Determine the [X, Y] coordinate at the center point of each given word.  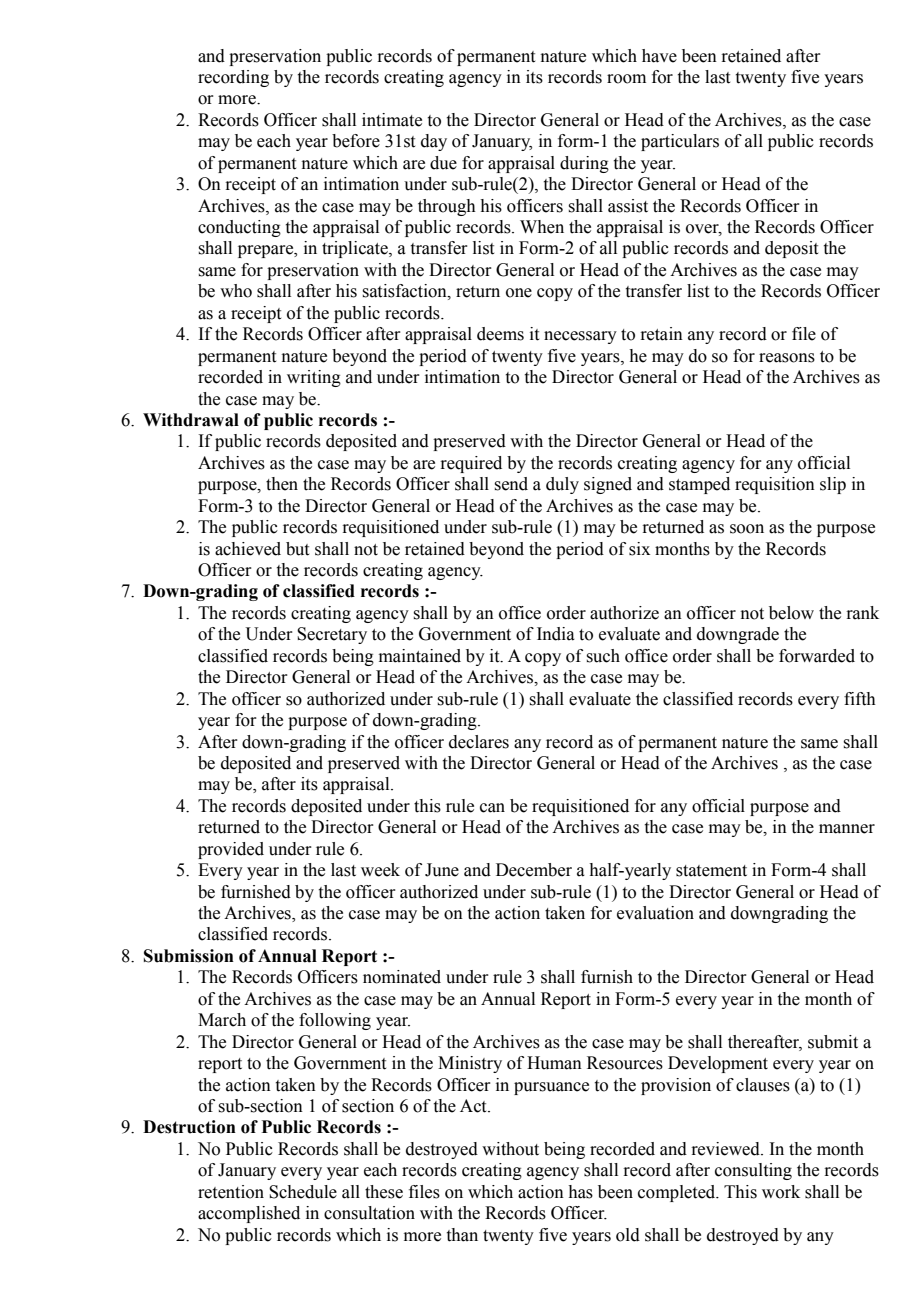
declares [479, 742]
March [222, 1020]
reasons [787, 358]
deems [500, 334]
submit [833, 1042]
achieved [248, 549]
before [356, 141]
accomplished [249, 1214]
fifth [860, 699]
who [236, 291]
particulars [680, 142]
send [511, 484]
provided [231, 850]
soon [747, 529]
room [626, 79]
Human [554, 1063]
